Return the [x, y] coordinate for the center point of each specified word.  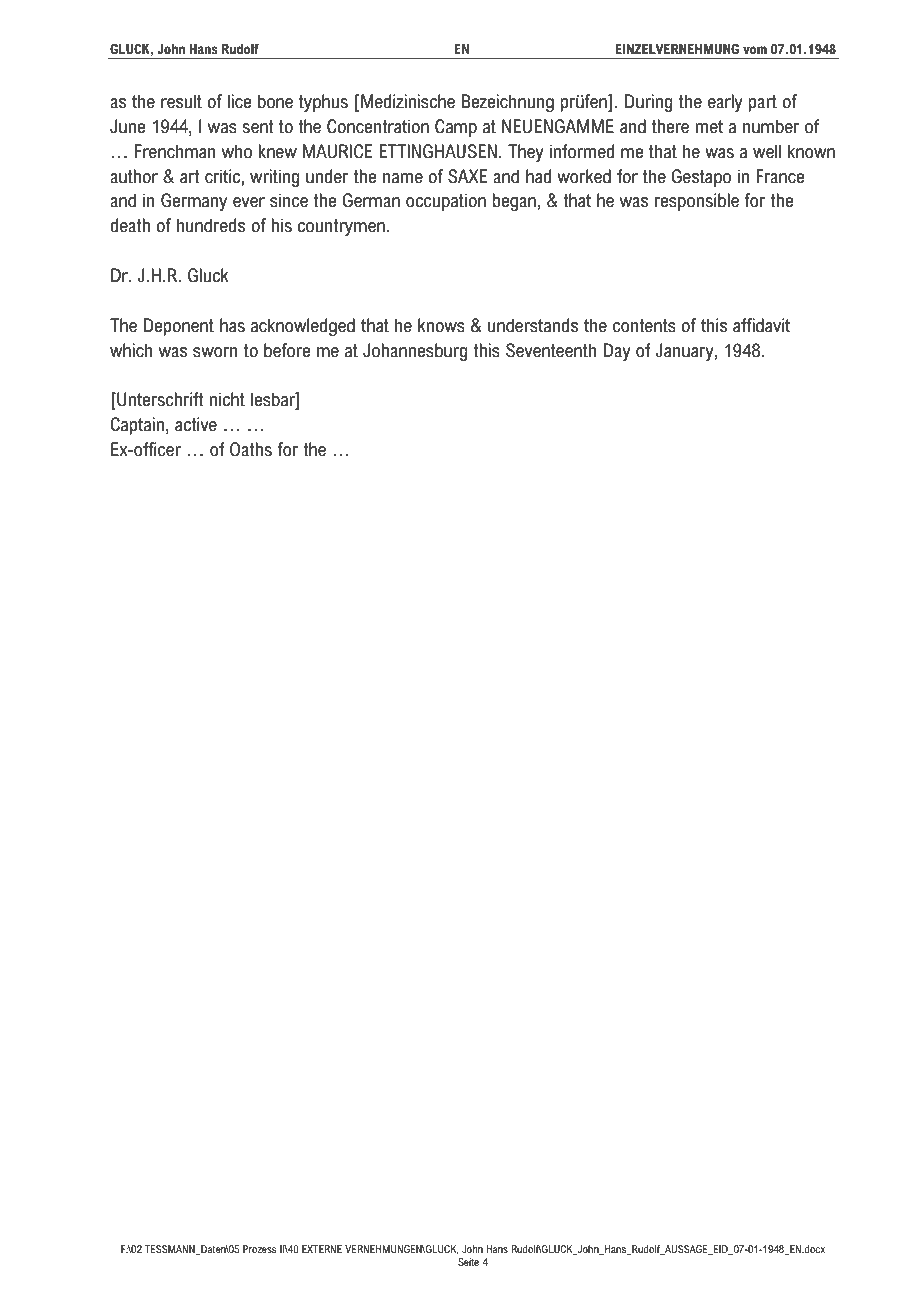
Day [617, 352]
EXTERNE [322, 1249]
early [725, 103]
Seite [468, 1262]
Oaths [251, 449]
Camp [456, 128]
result [181, 101]
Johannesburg [415, 352]
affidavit [761, 325]
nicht [227, 399]
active [196, 424]
